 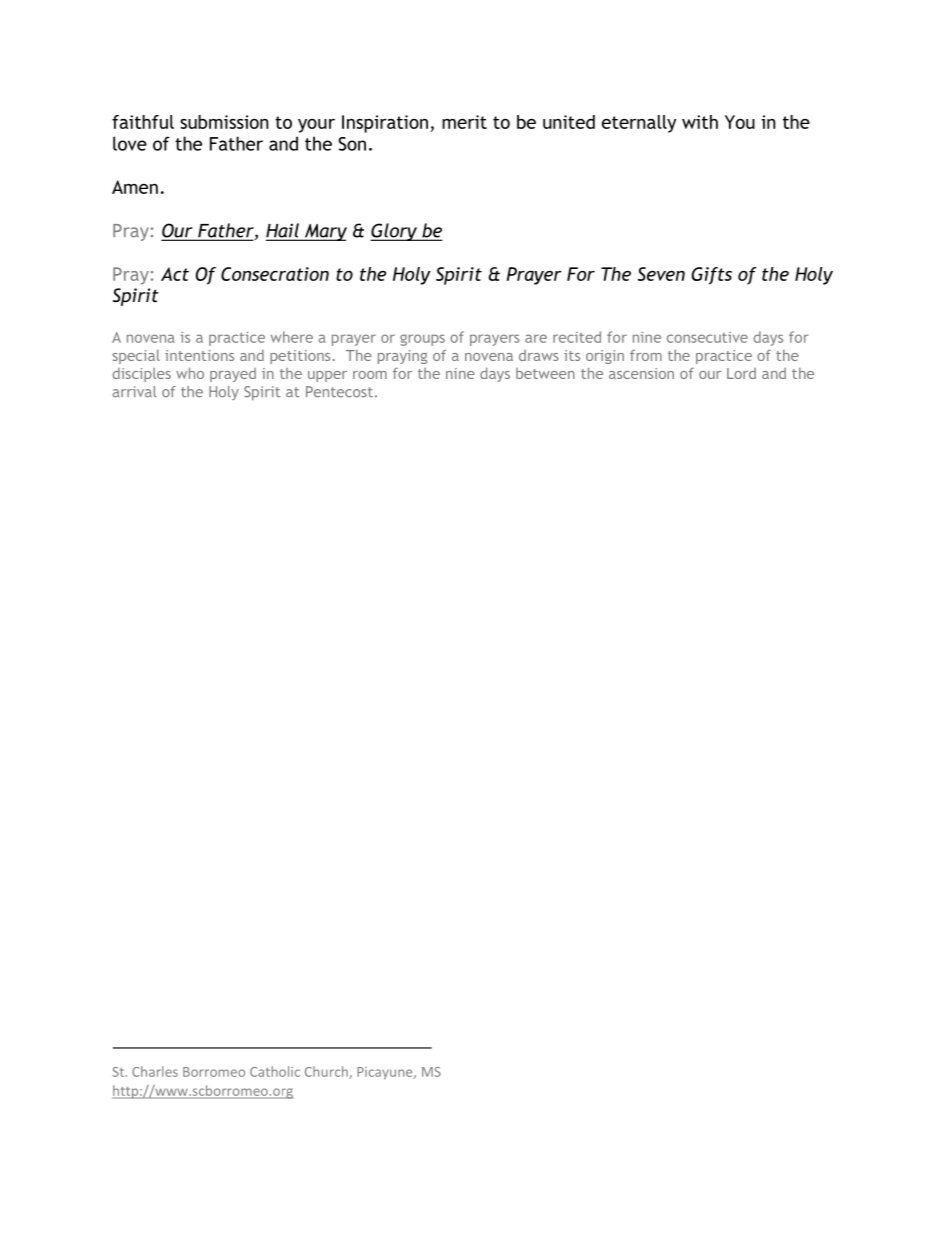 What do you see at coordinates (639, 124) in the screenshot?
I see `eternally` at bounding box center [639, 124].
